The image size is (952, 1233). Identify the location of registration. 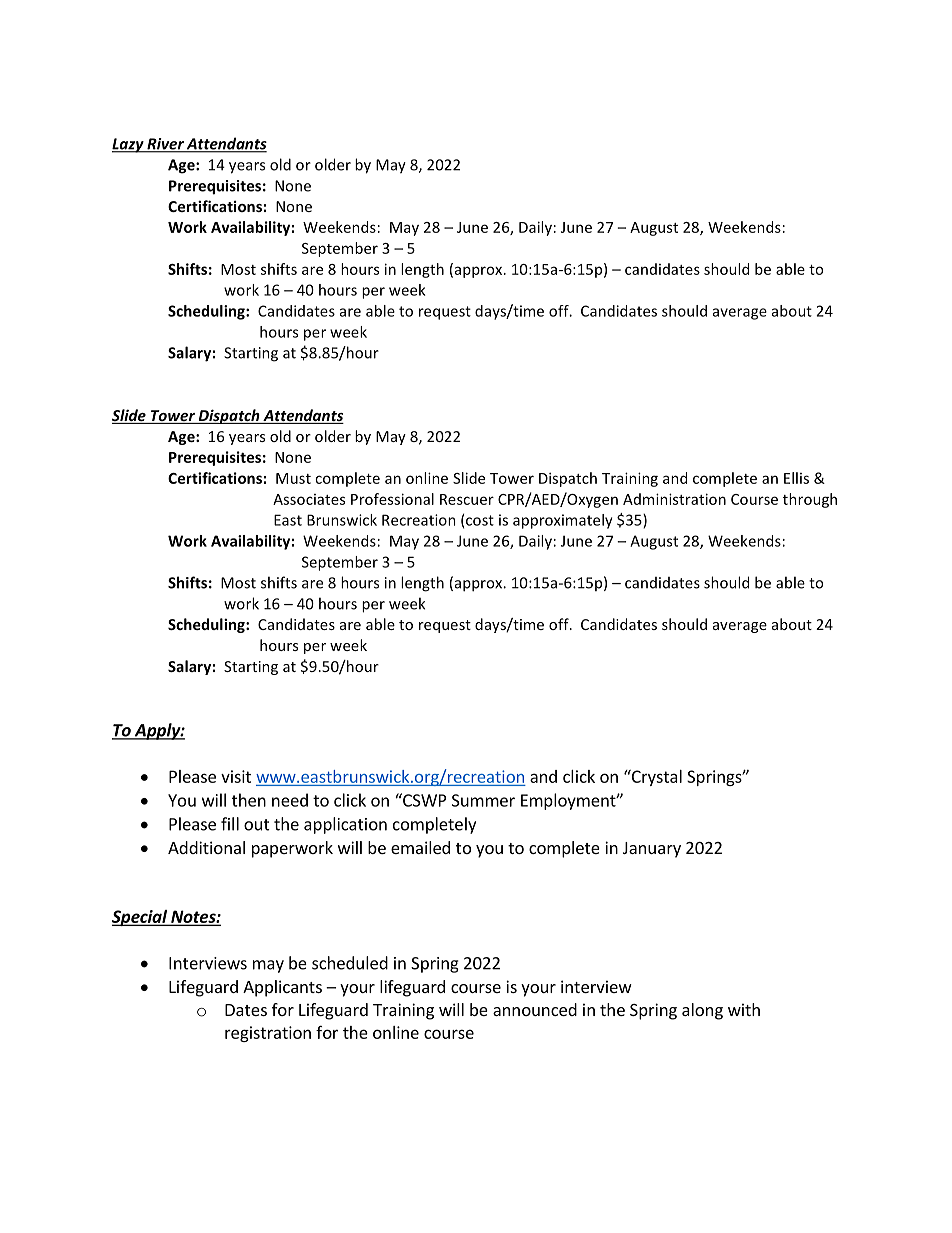
(268, 1034).
